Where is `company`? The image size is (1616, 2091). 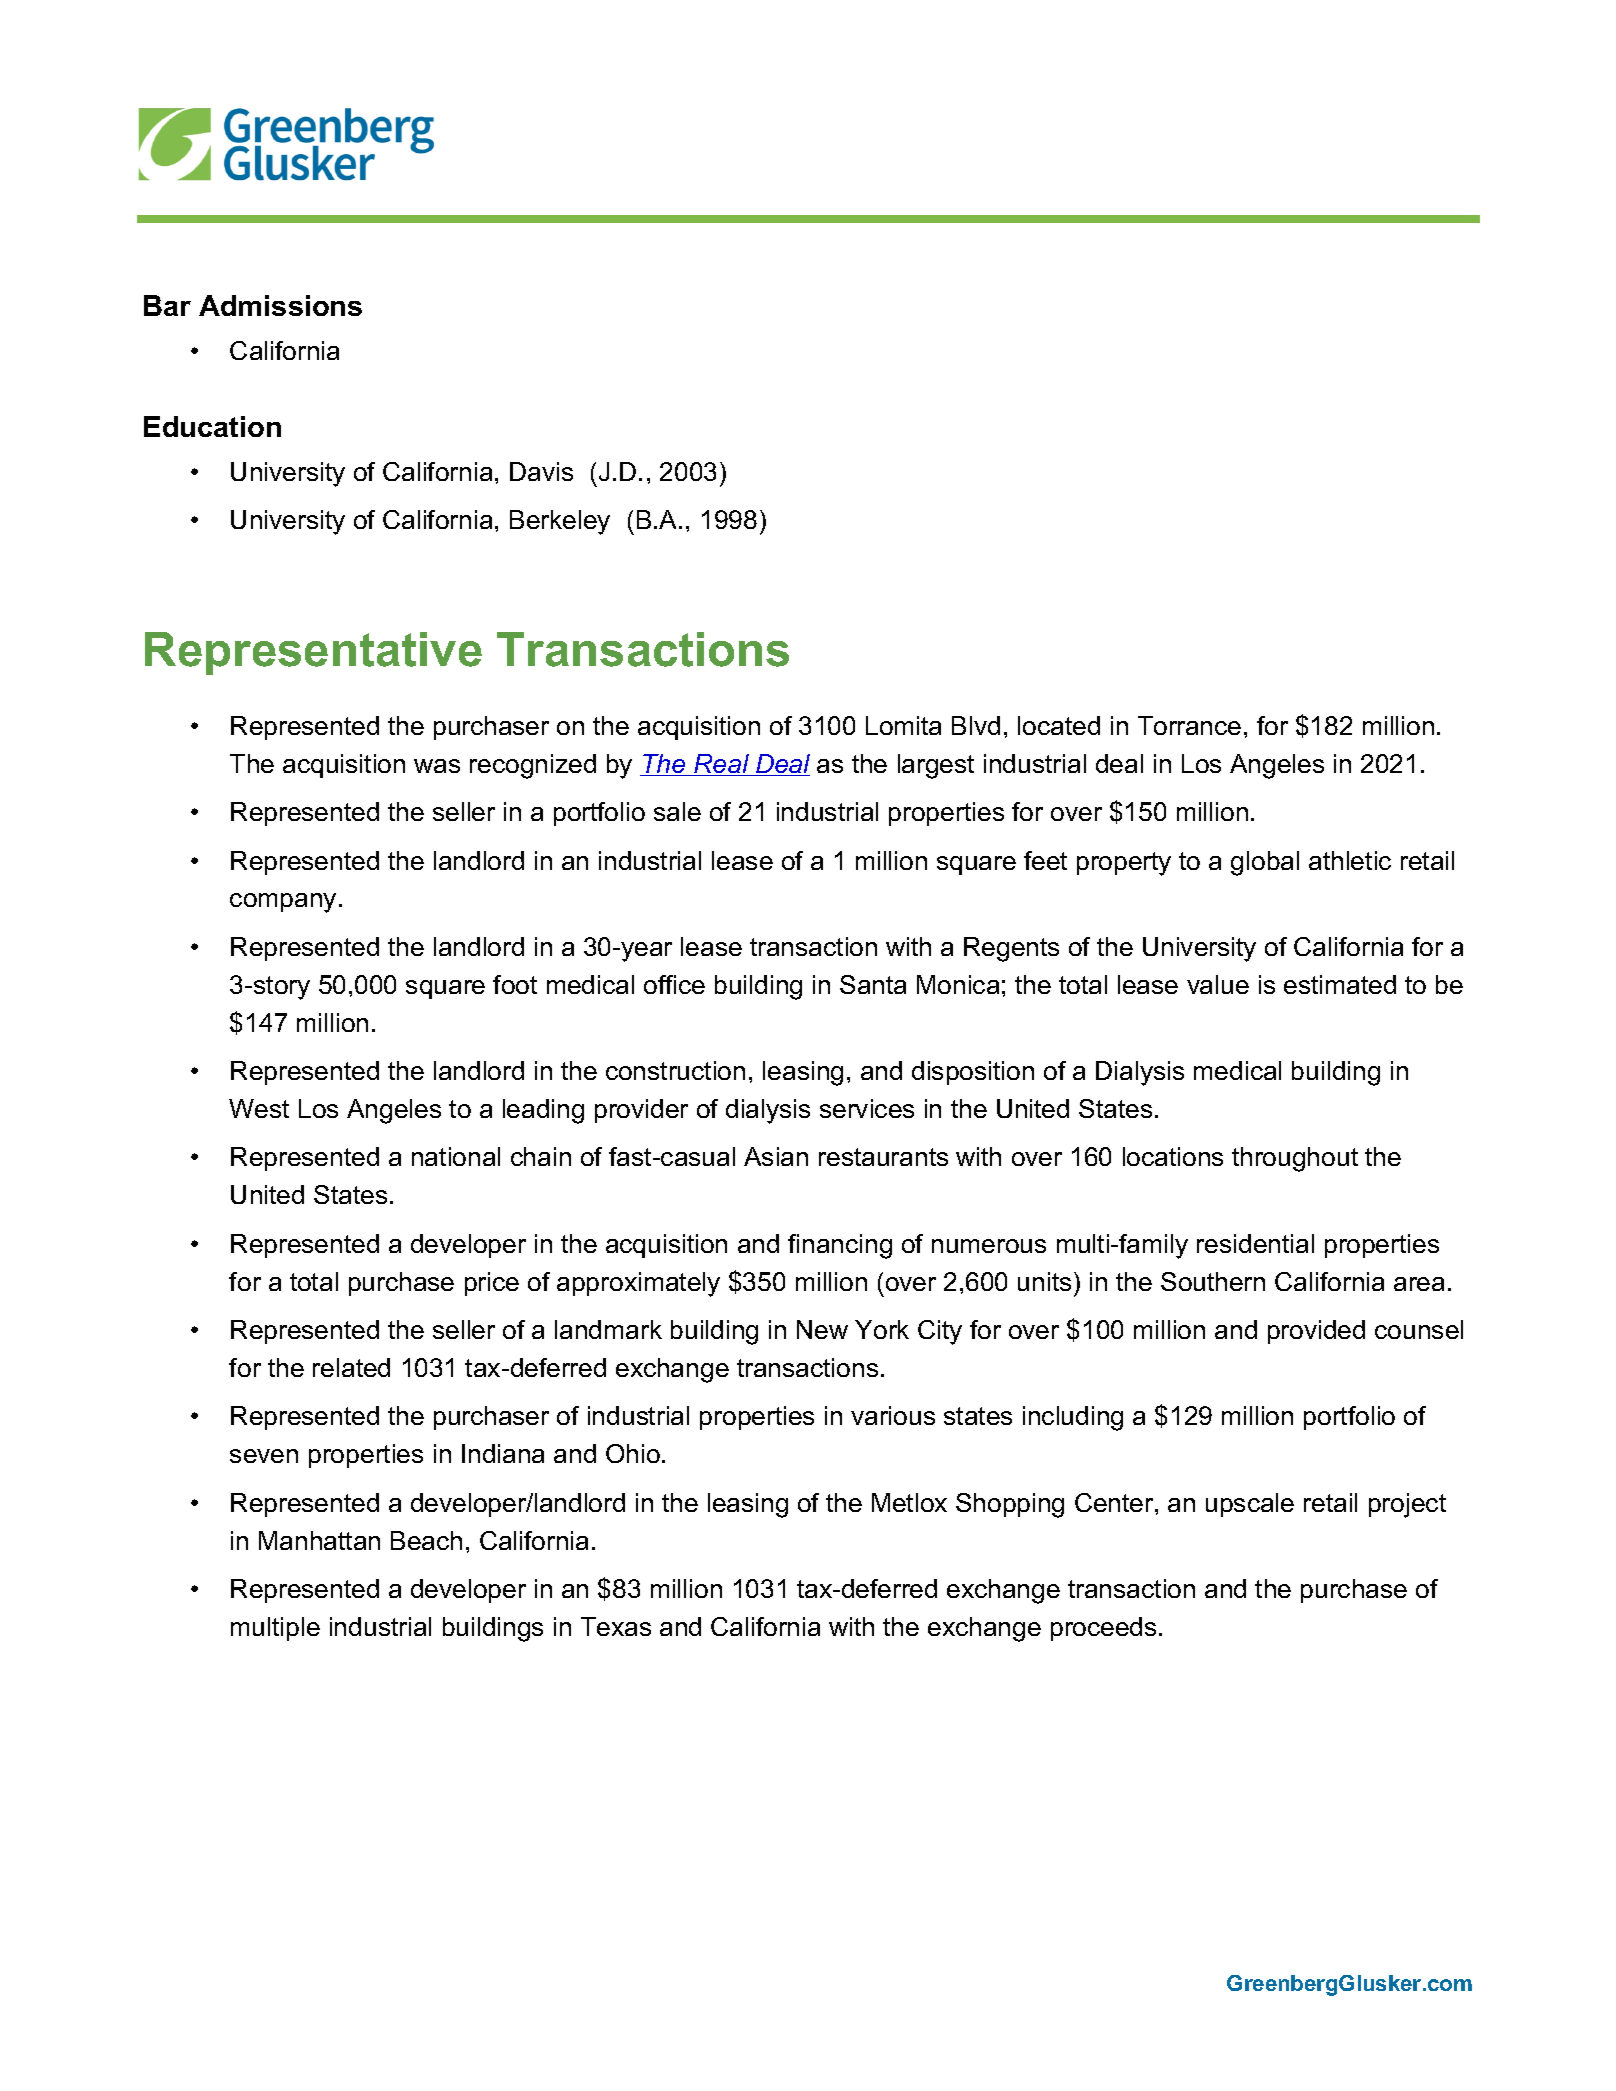
company is located at coordinates (283, 903).
